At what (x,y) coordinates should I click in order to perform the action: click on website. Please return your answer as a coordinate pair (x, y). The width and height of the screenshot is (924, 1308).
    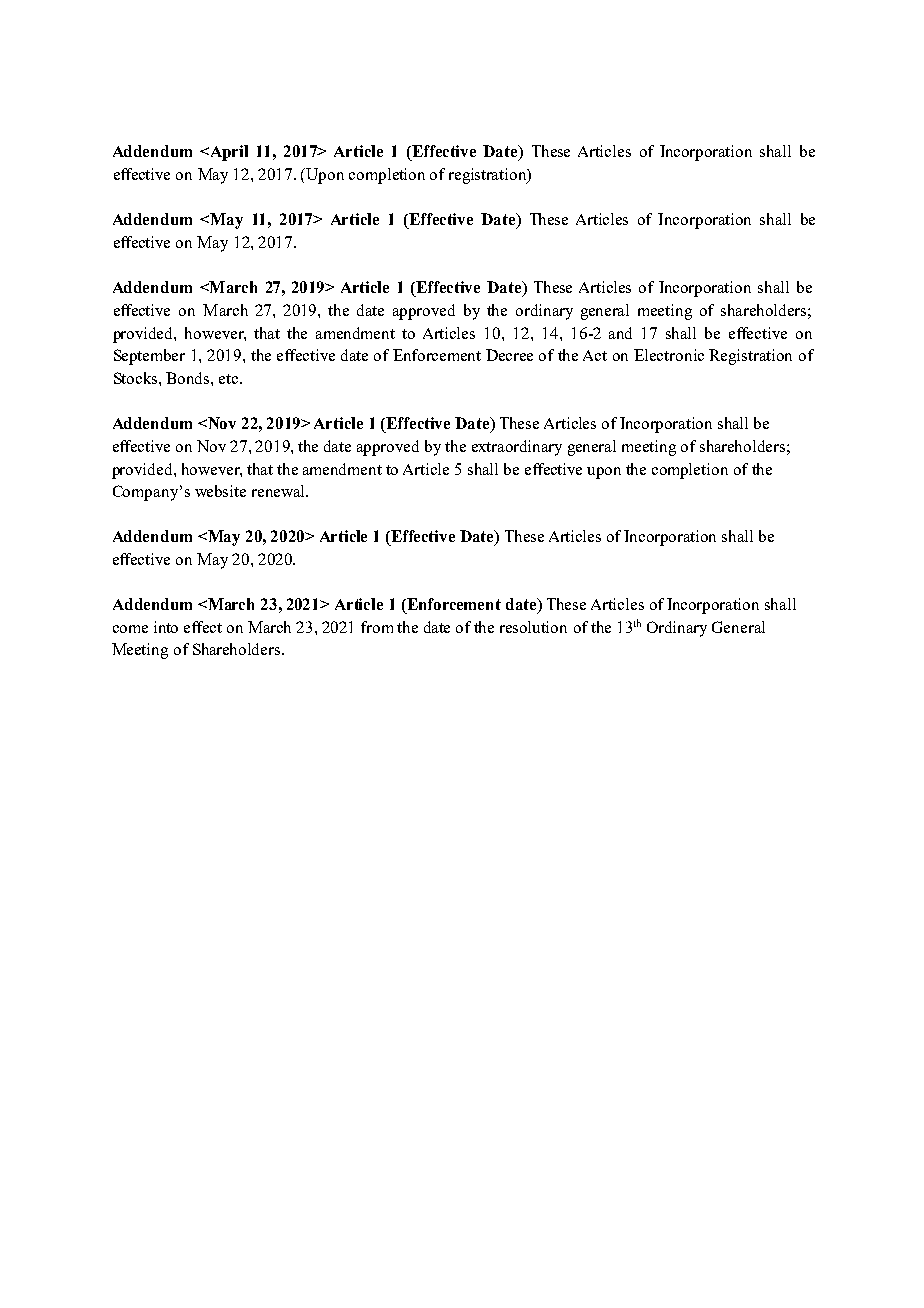
    Looking at the image, I should click on (220, 491).
